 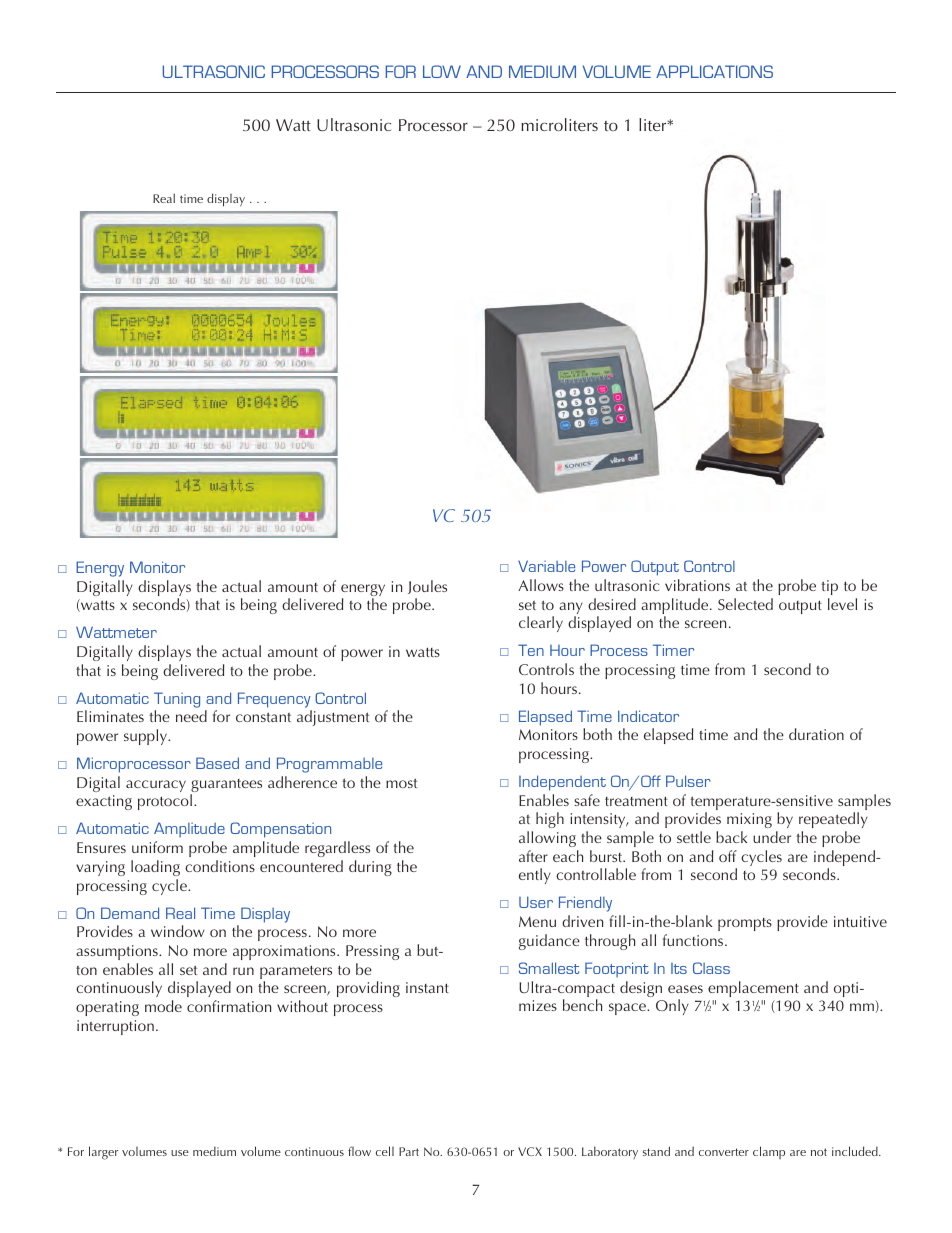 What do you see at coordinates (714, 71) in the screenshot?
I see `APPLICATIONS` at bounding box center [714, 71].
